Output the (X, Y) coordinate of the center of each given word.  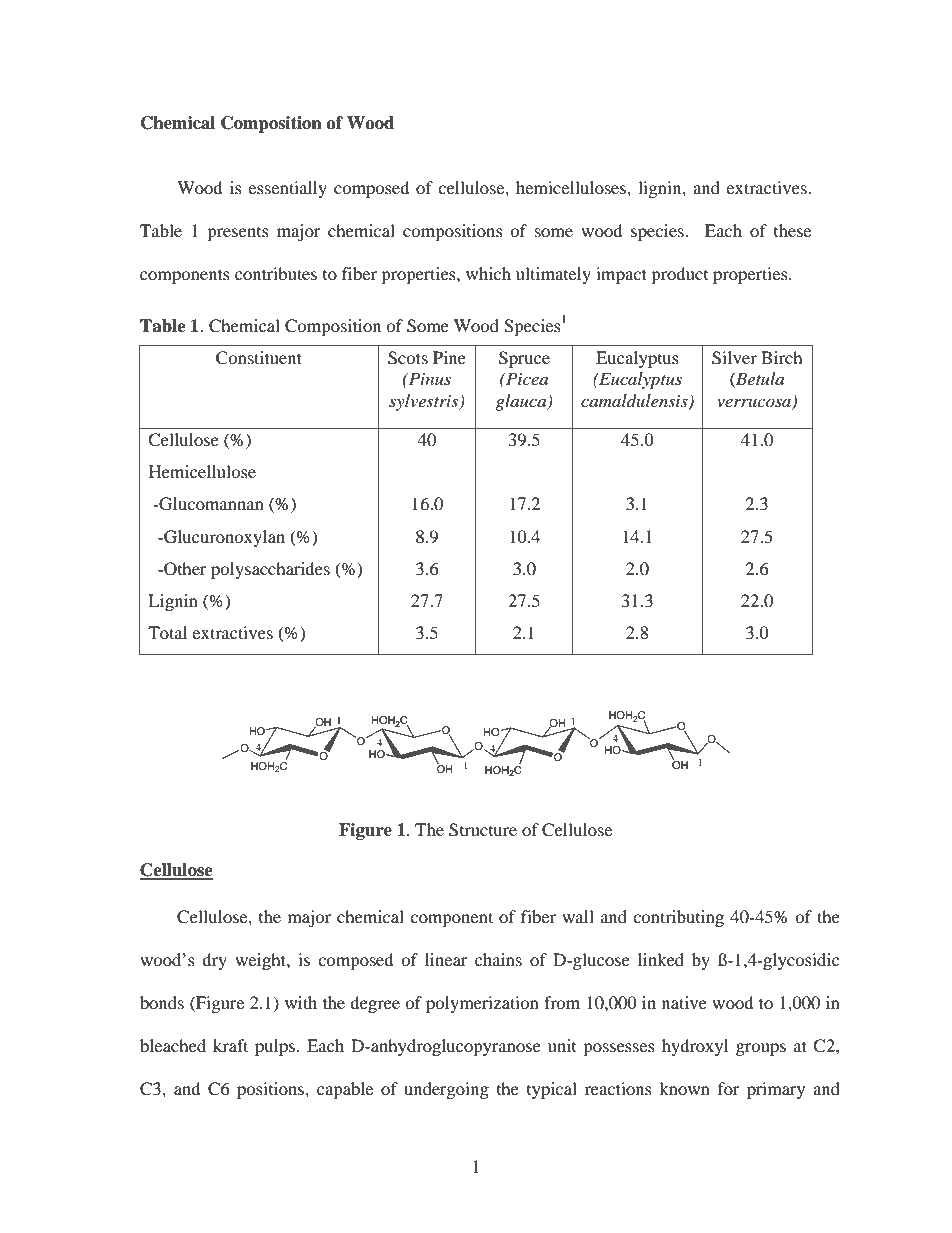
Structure (483, 830)
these (792, 230)
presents (238, 234)
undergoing (446, 1090)
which (488, 273)
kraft (230, 1045)
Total (167, 632)
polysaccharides (270, 570)
